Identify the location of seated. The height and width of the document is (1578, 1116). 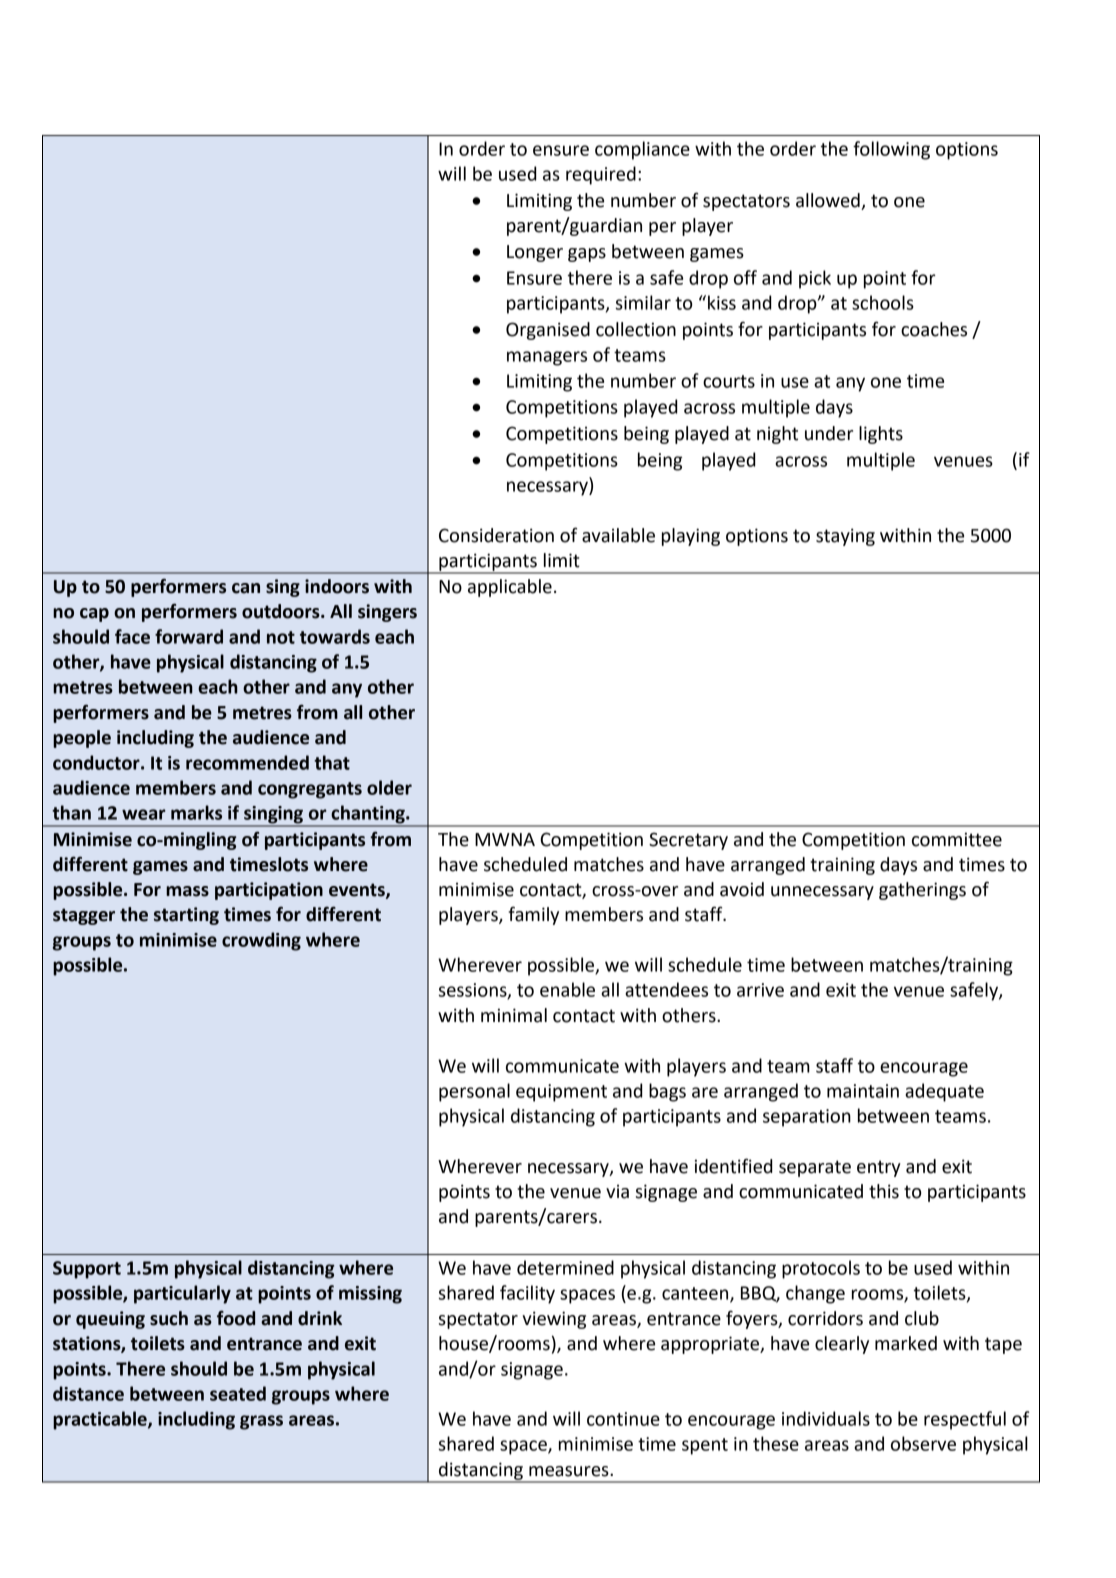
(238, 1393).
